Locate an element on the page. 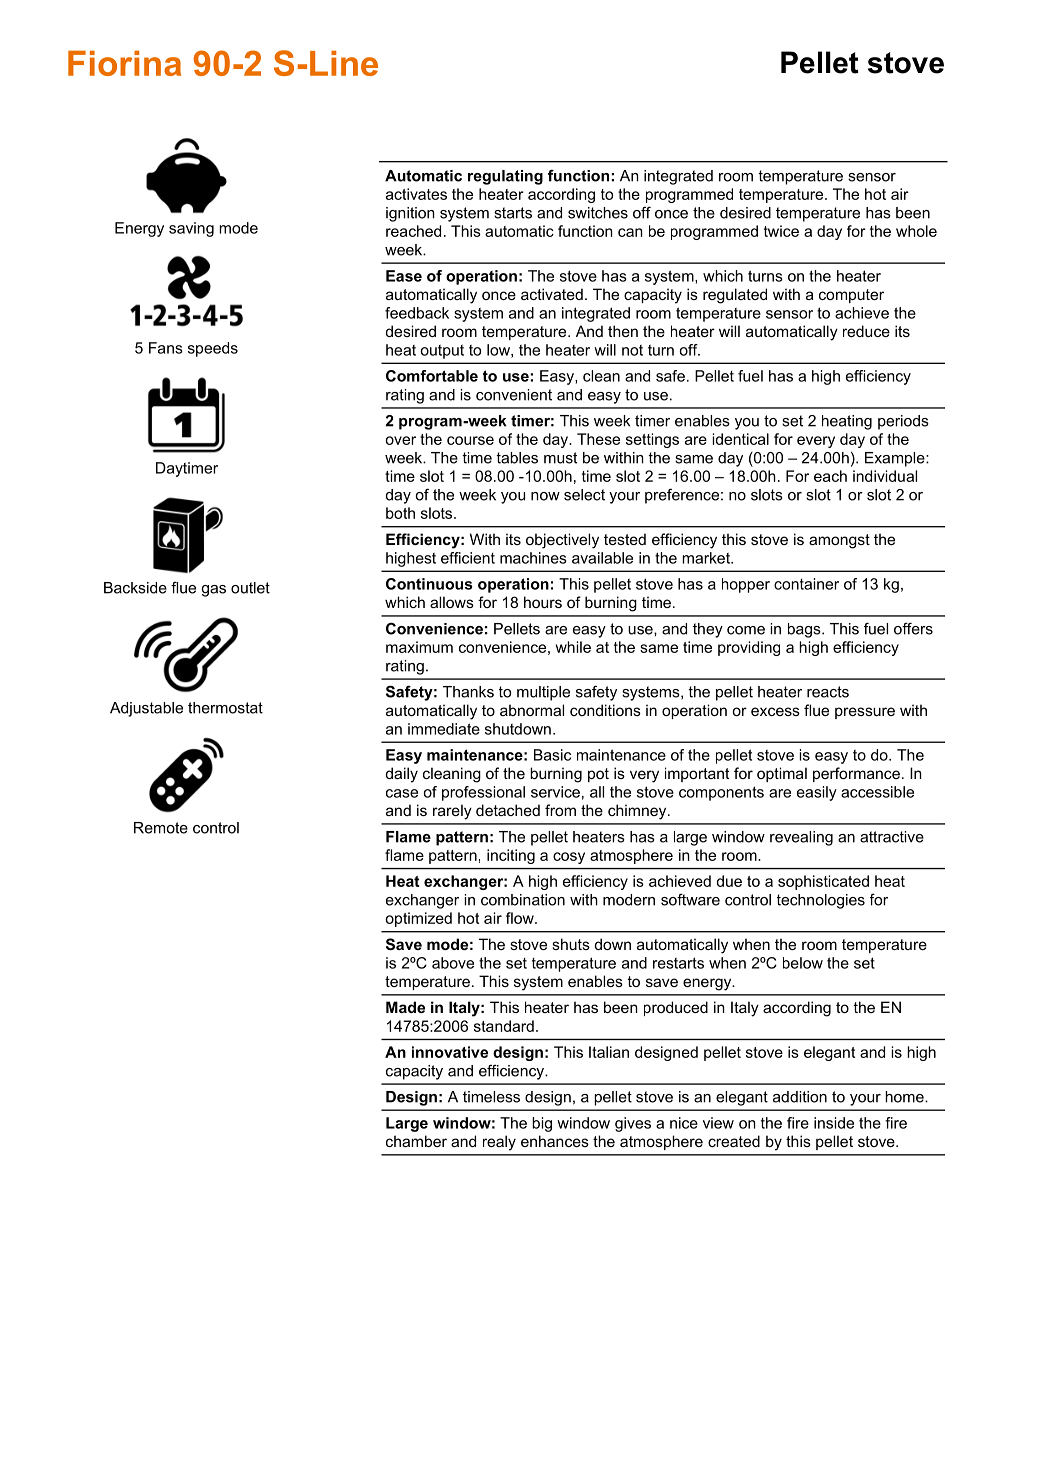 The width and height of the image is (1044, 1477). inside is located at coordinates (834, 1123).
